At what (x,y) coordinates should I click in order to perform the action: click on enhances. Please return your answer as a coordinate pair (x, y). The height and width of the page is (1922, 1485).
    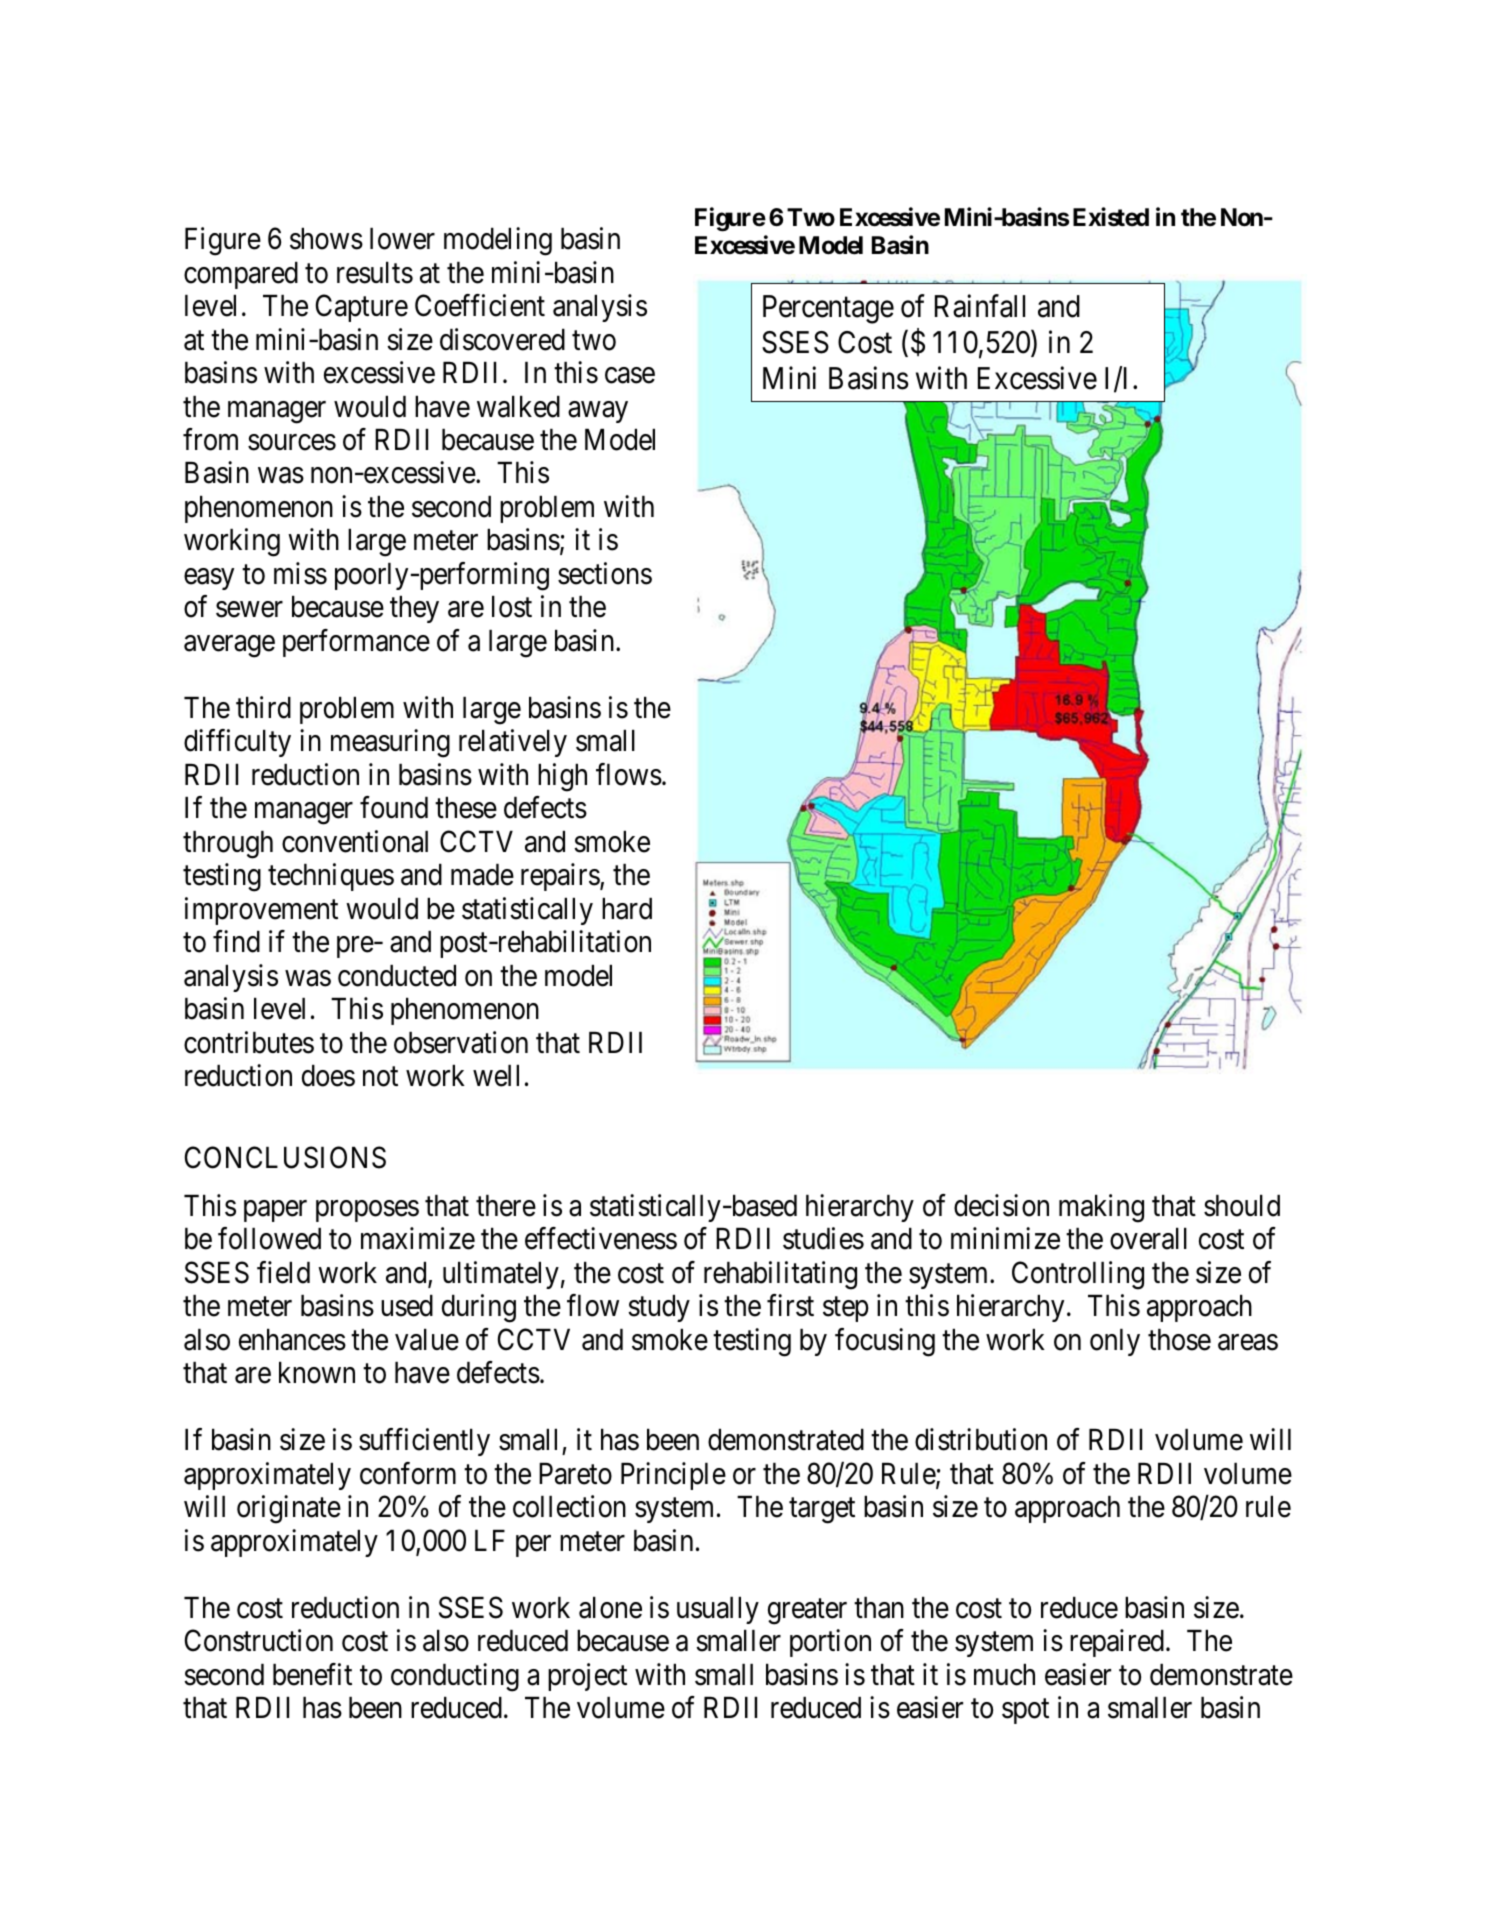
    Looking at the image, I should click on (292, 1340).
